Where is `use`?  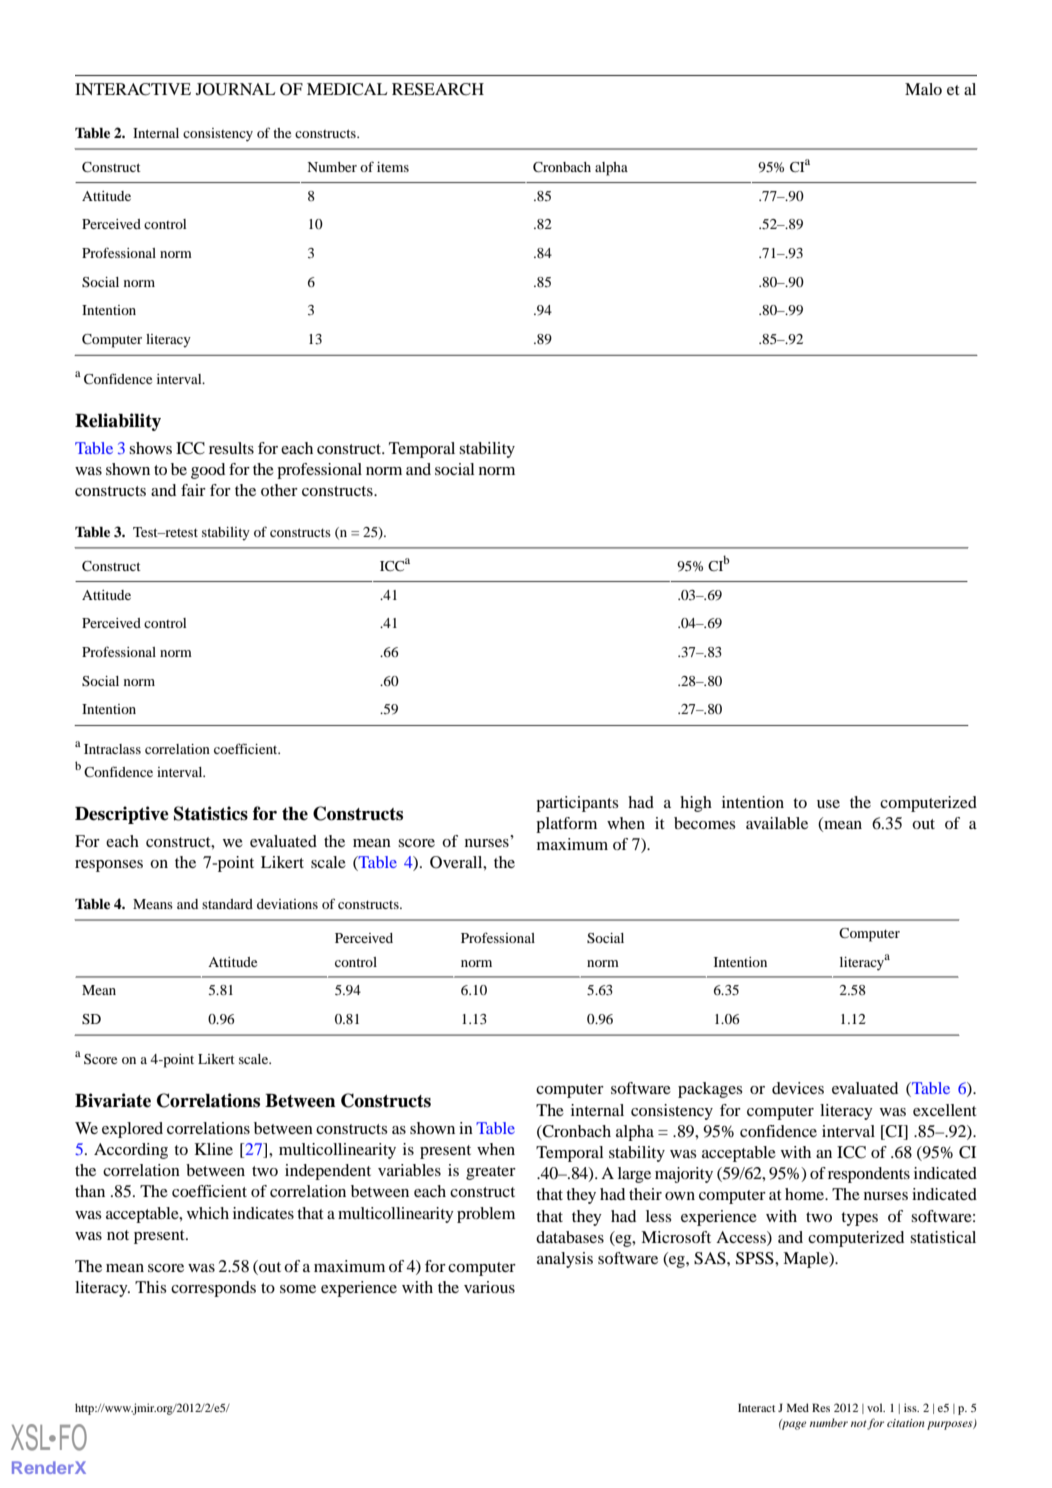 use is located at coordinates (828, 804).
